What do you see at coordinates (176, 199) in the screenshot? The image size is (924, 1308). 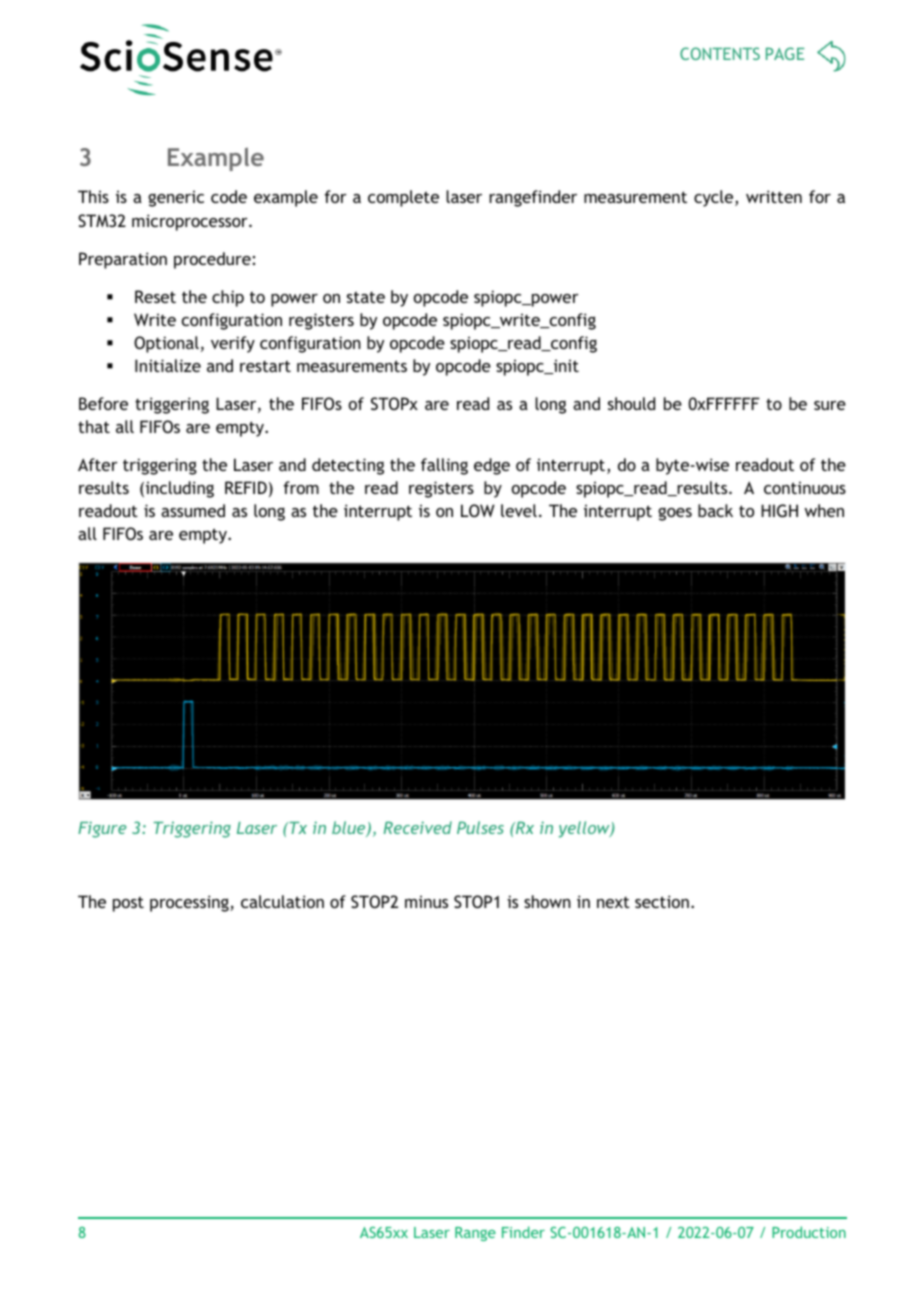 I see `generic` at bounding box center [176, 199].
